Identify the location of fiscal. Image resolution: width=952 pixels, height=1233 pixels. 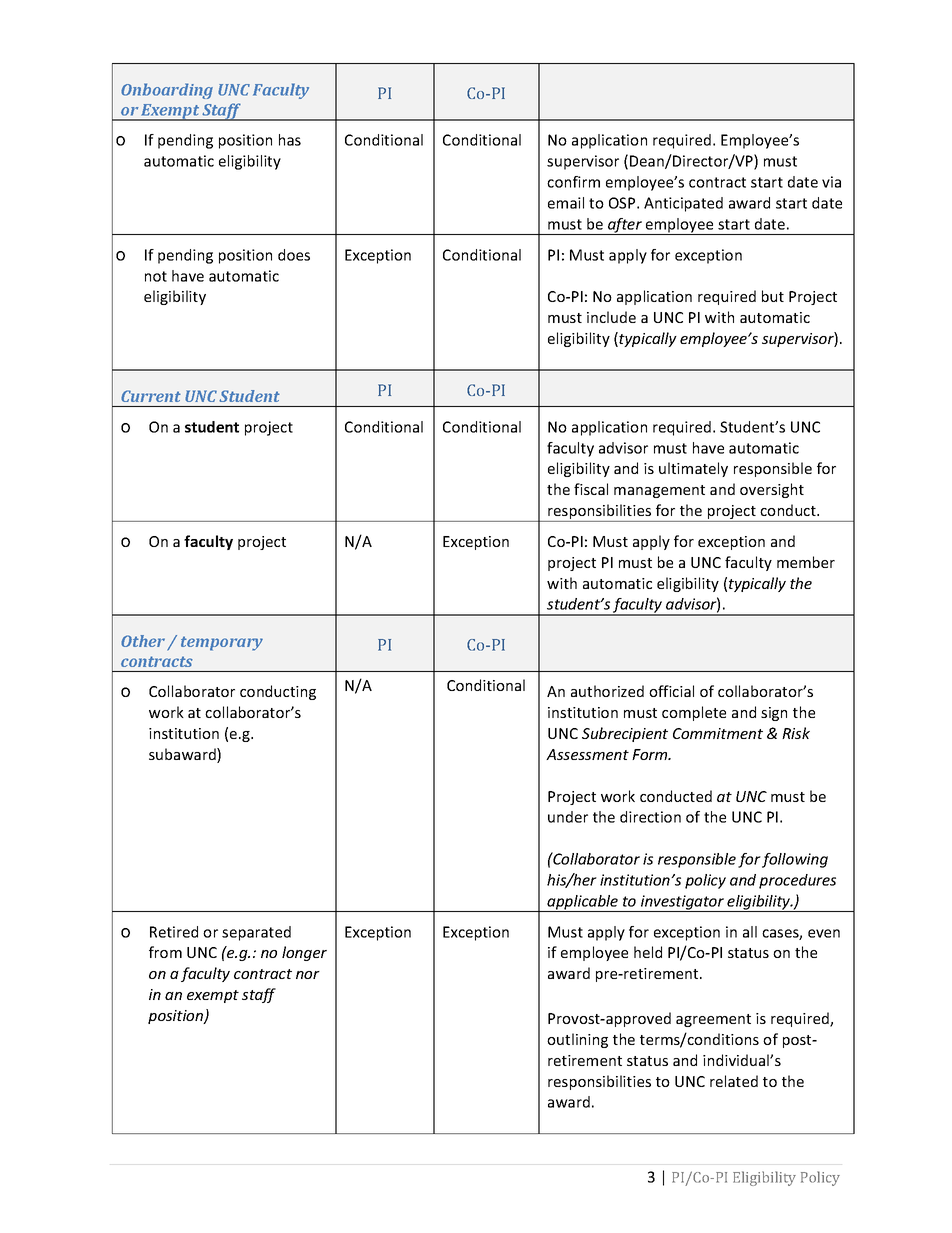
(591, 489).
